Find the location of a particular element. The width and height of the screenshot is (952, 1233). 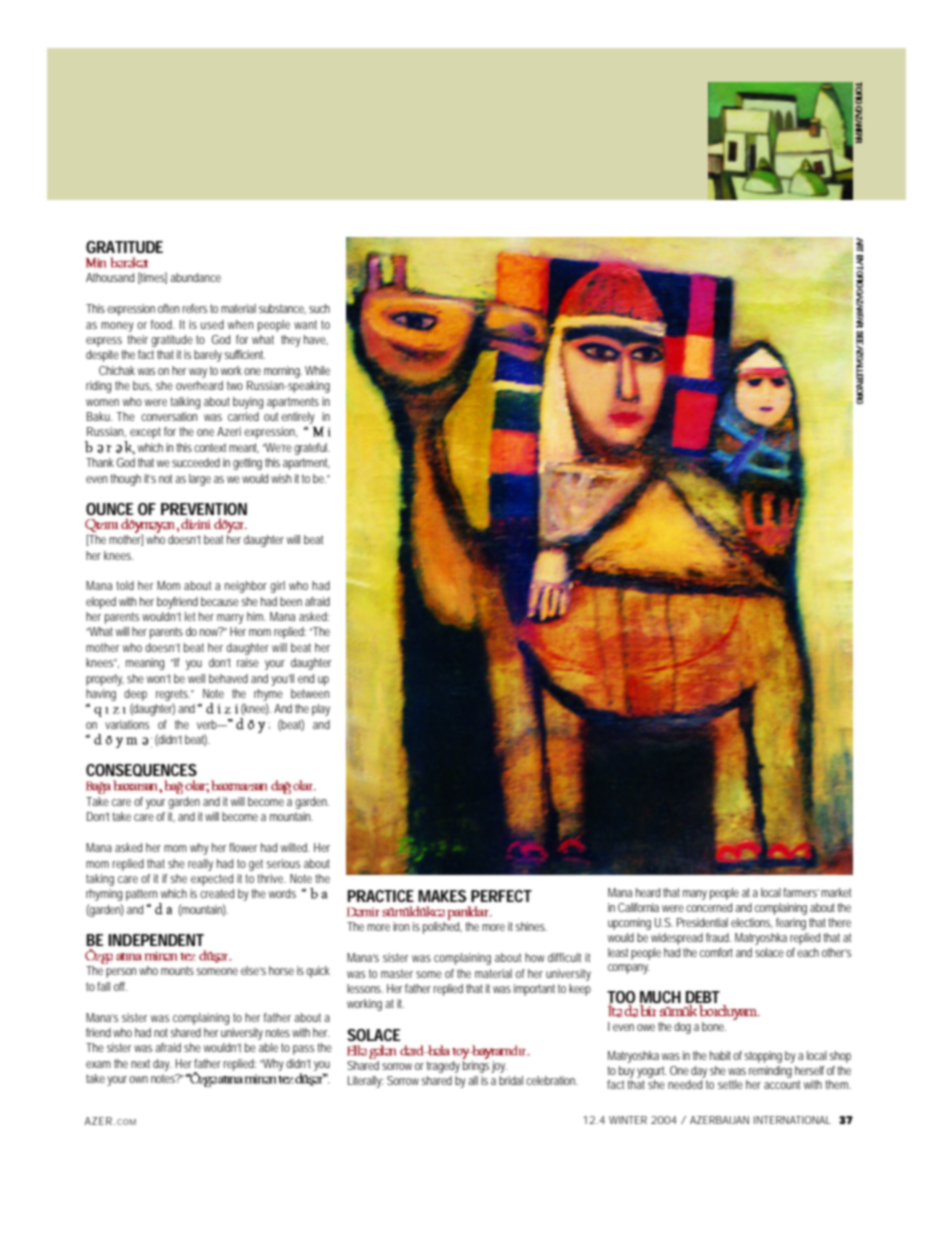

such is located at coordinates (319, 308).
